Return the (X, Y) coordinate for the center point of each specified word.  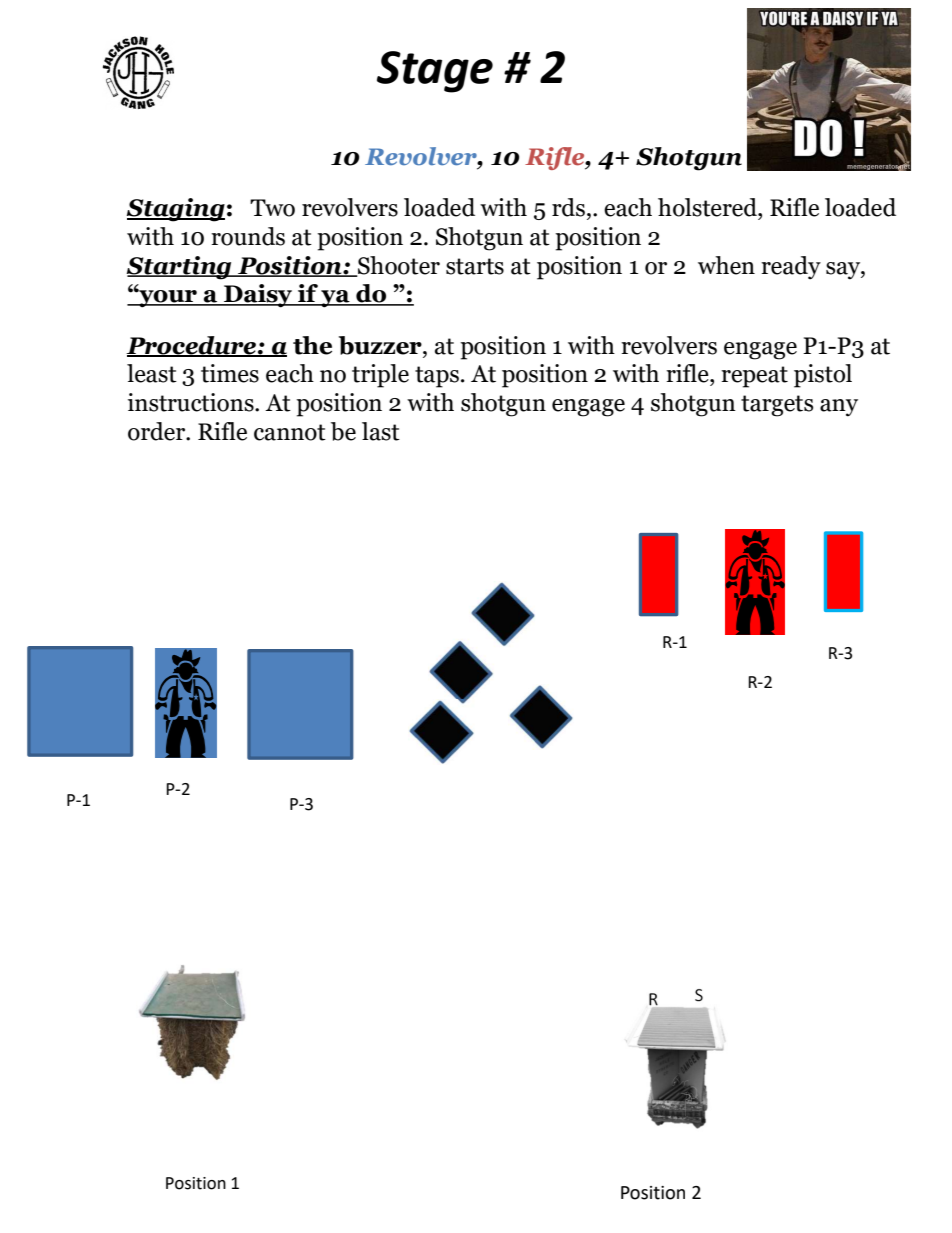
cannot (290, 432)
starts (475, 266)
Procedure (192, 346)
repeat (754, 377)
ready (791, 268)
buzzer (381, 345)
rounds (248, 236)
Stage (435, 72)
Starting (180, 268)
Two (272, 208)
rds (568, 207)
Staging (176, 210)
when (726, 265)
